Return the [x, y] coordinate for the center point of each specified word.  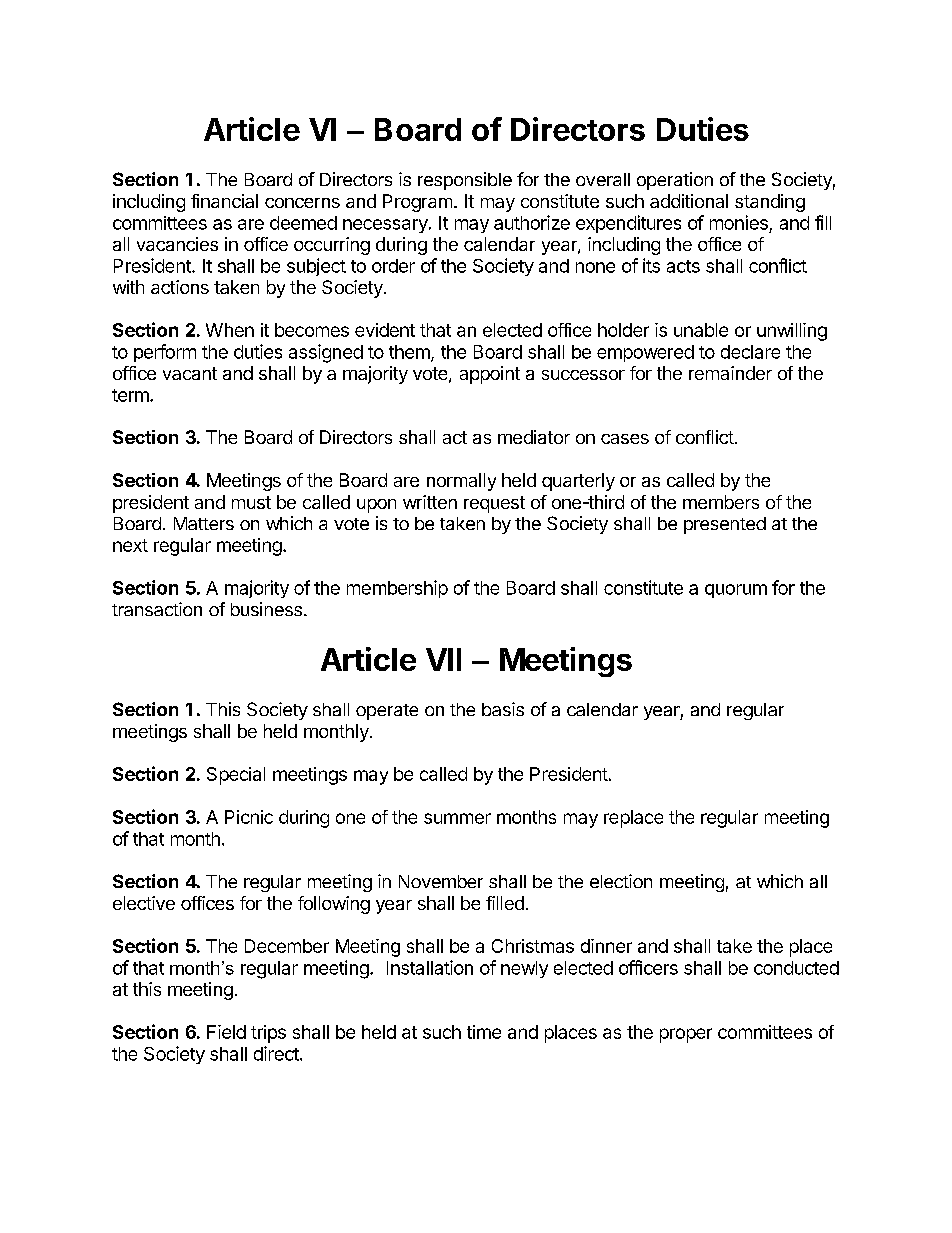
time [484, 1032]
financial [224, 201]
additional [689, 201]
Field [226, 1032]
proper [686, 1035]
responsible [465, 181]
